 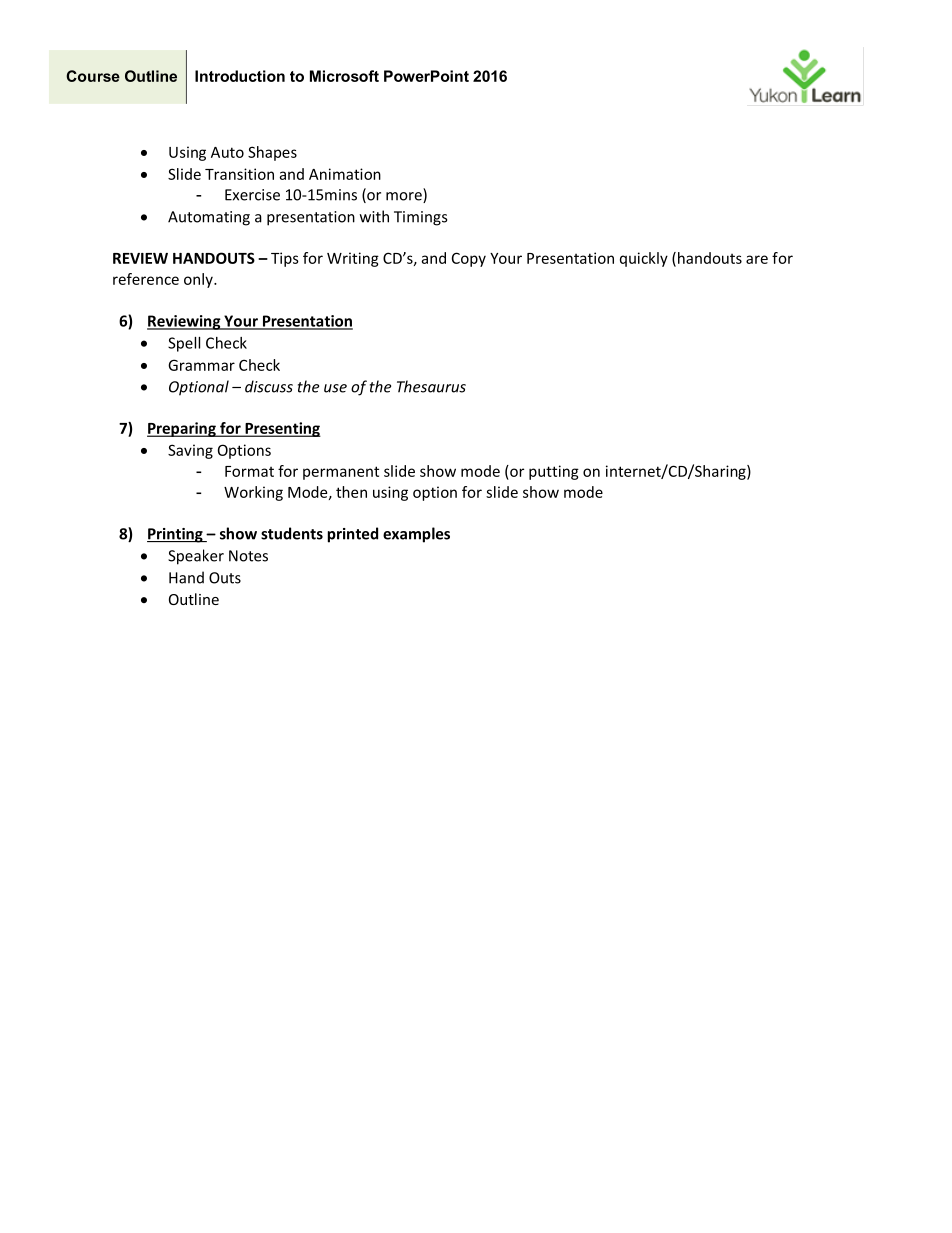 I want to click on quickly, so click(x=644, y=259).
